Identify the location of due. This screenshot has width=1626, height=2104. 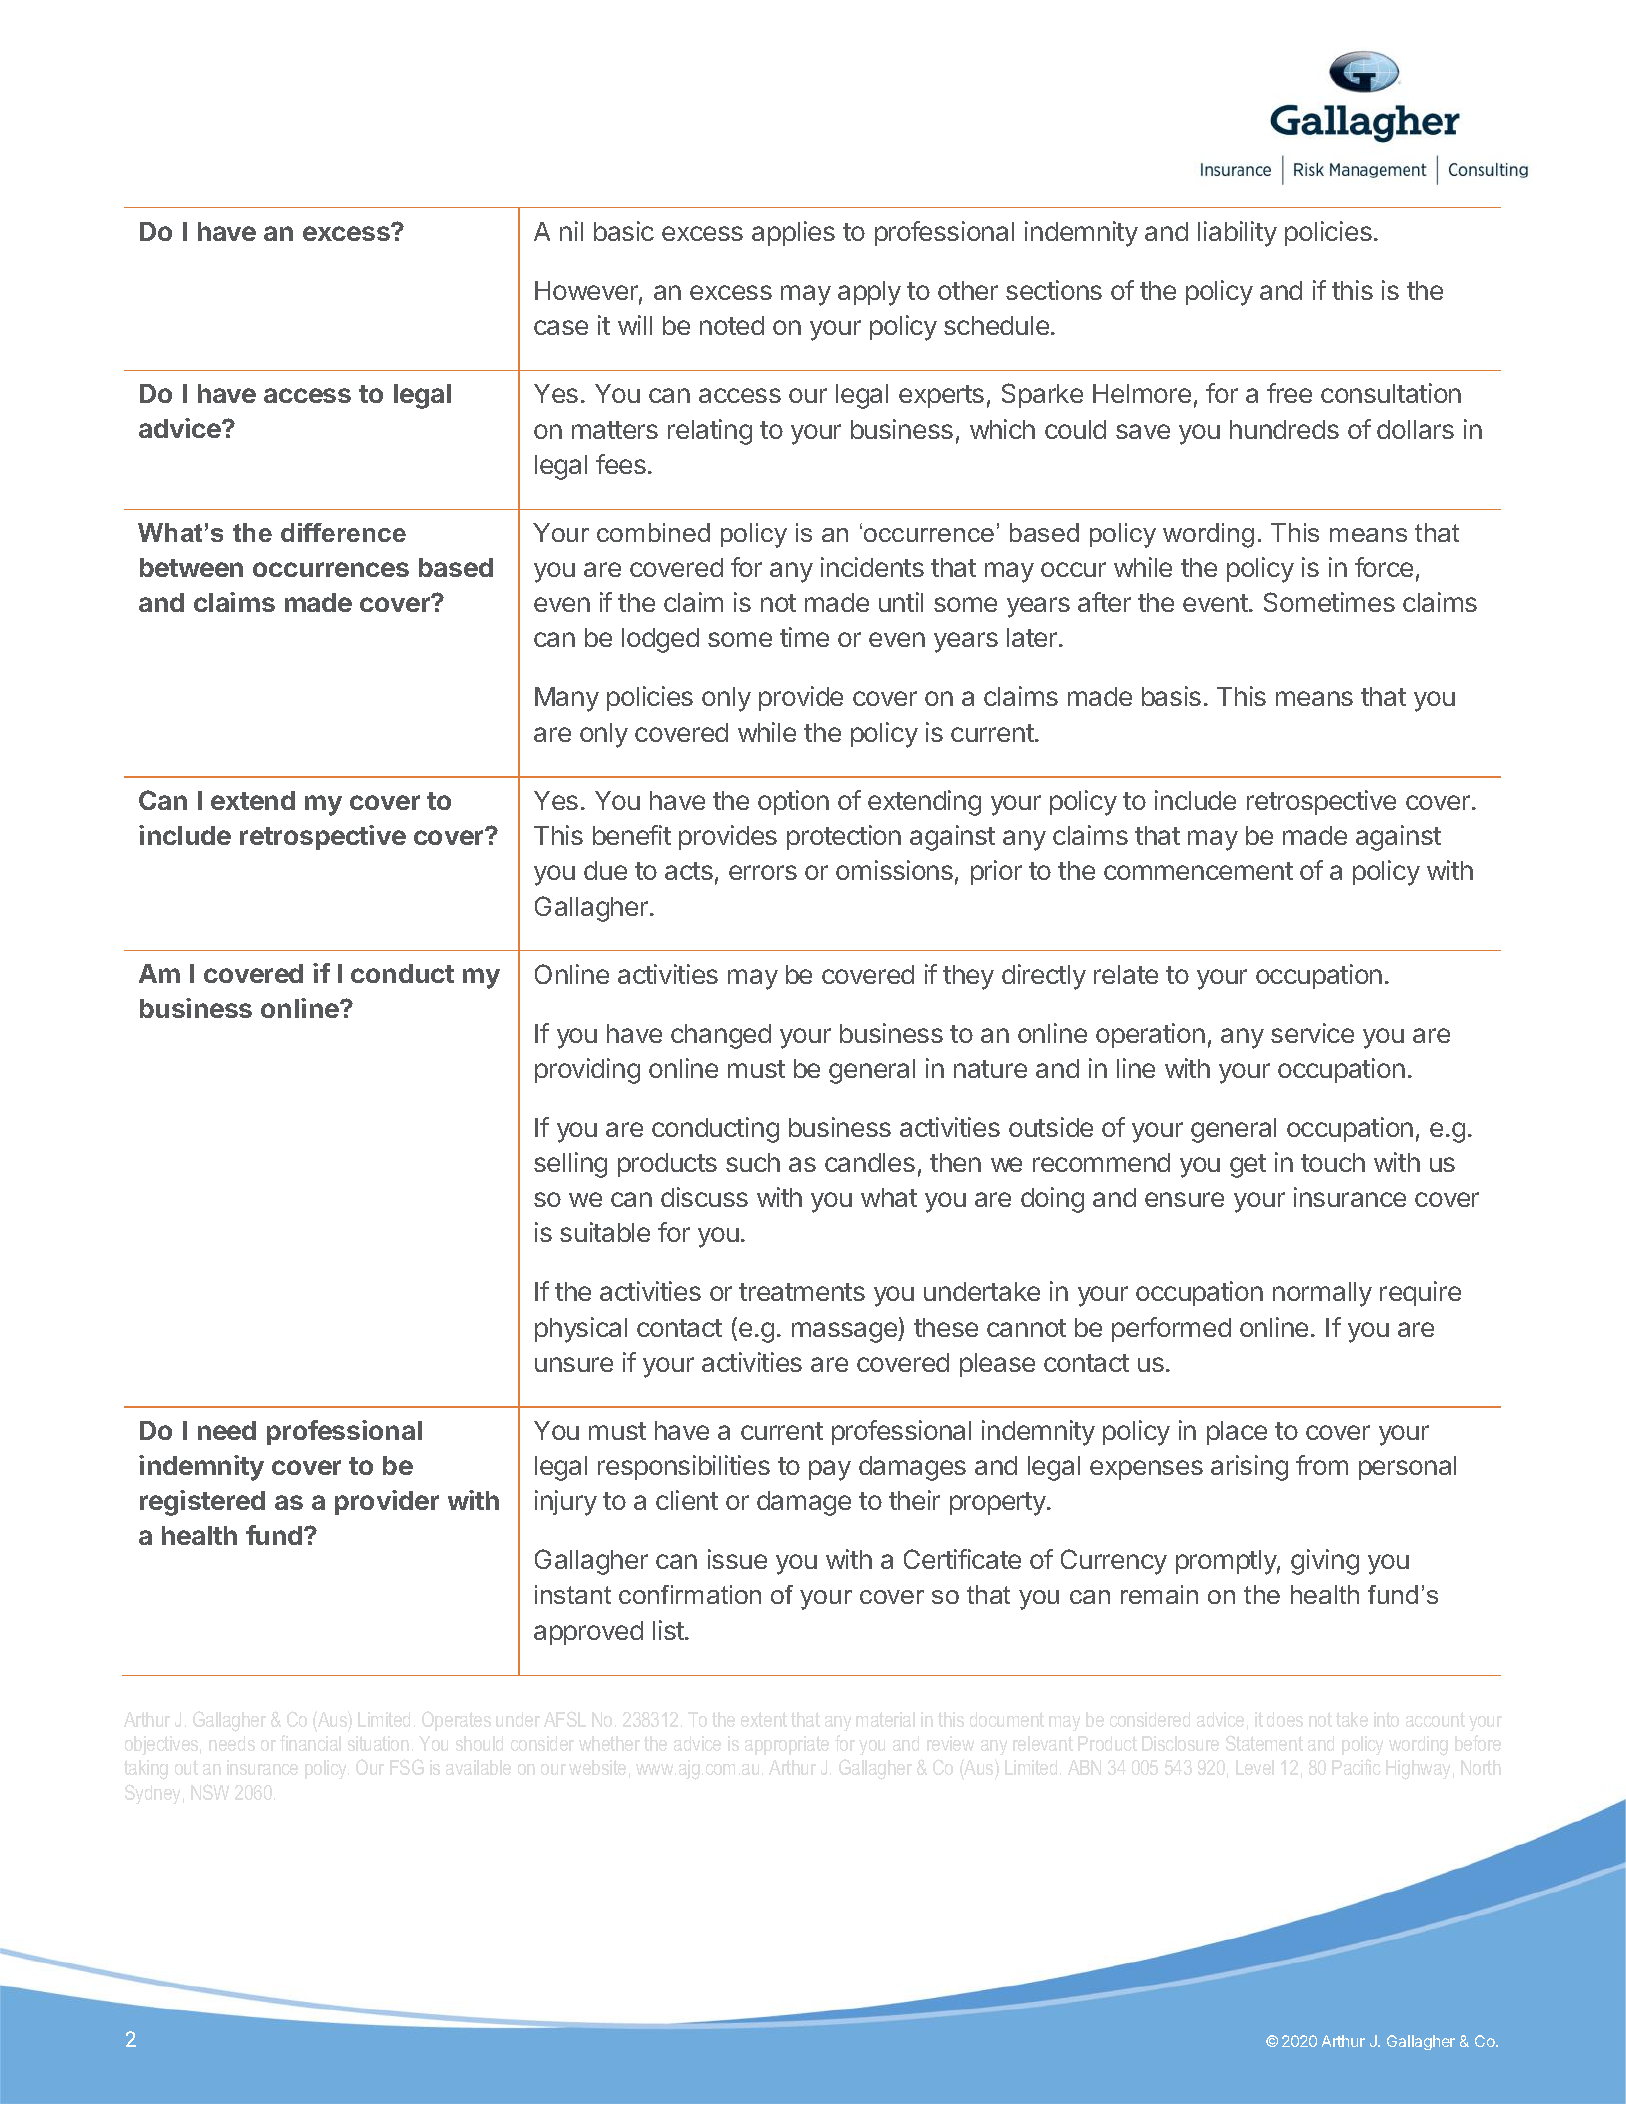
(605, 870).
